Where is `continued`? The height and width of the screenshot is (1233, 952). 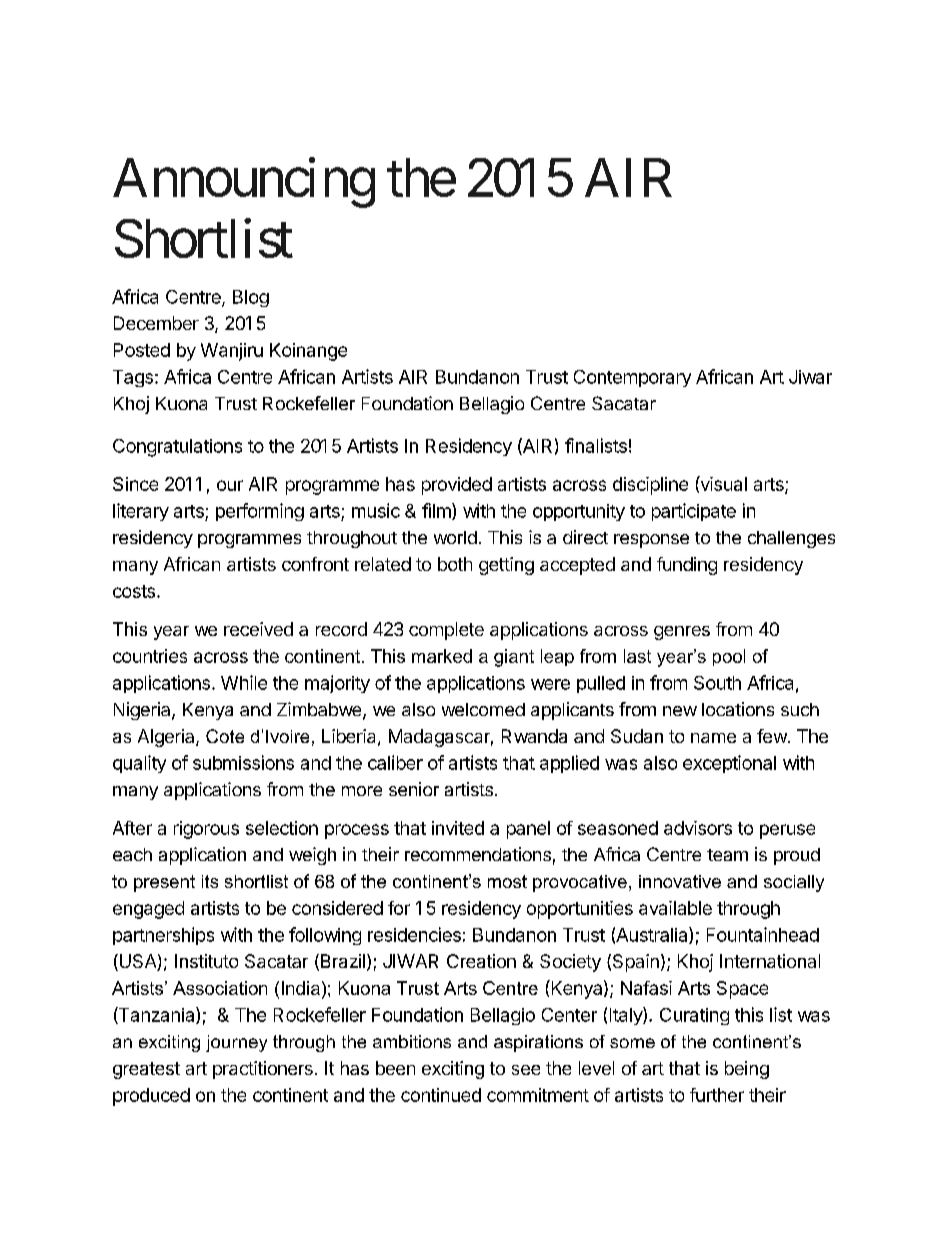 continued is located at coordinates (441, 1095).
